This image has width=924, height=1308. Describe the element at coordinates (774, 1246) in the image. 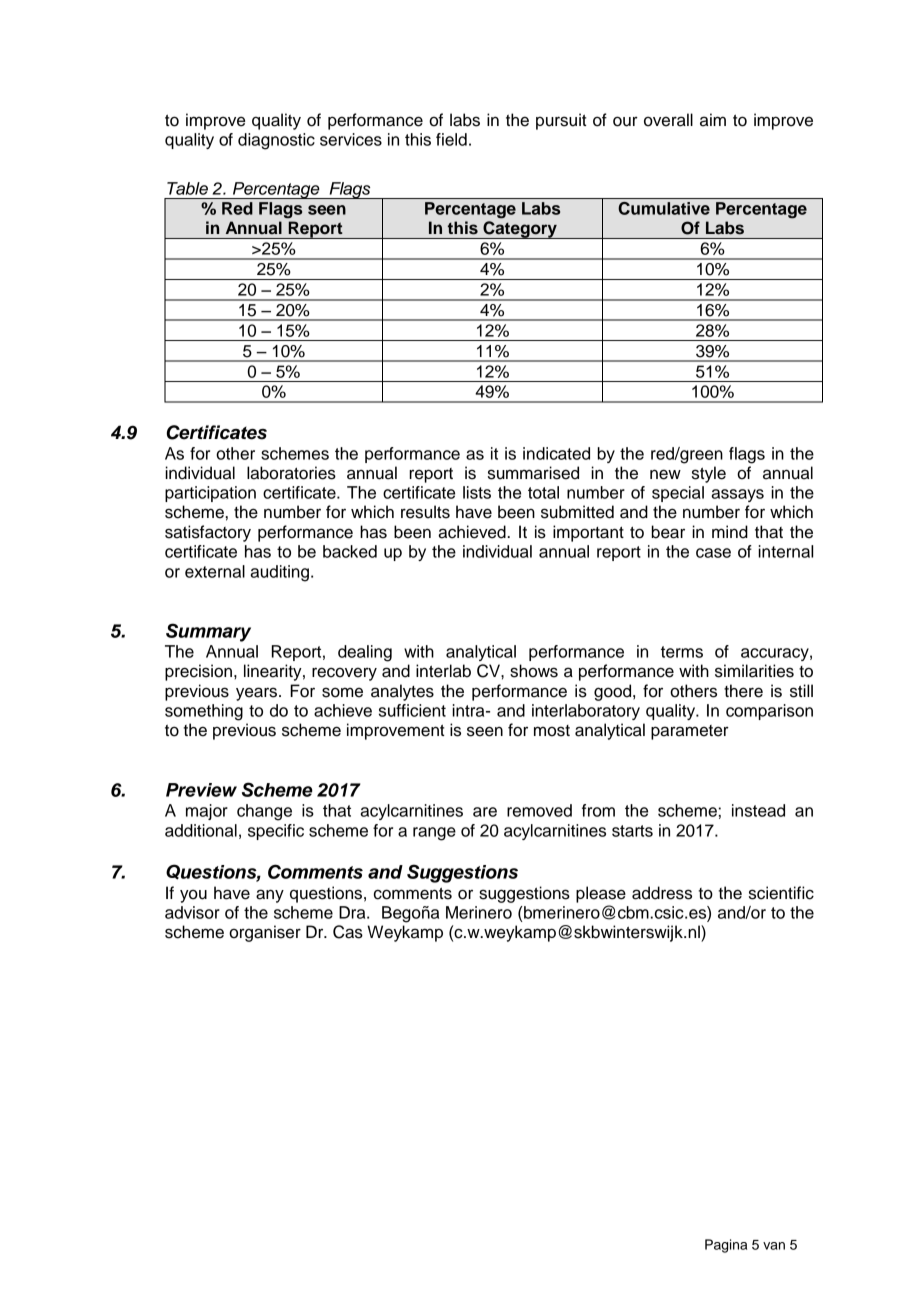

I see `van` at that location.
